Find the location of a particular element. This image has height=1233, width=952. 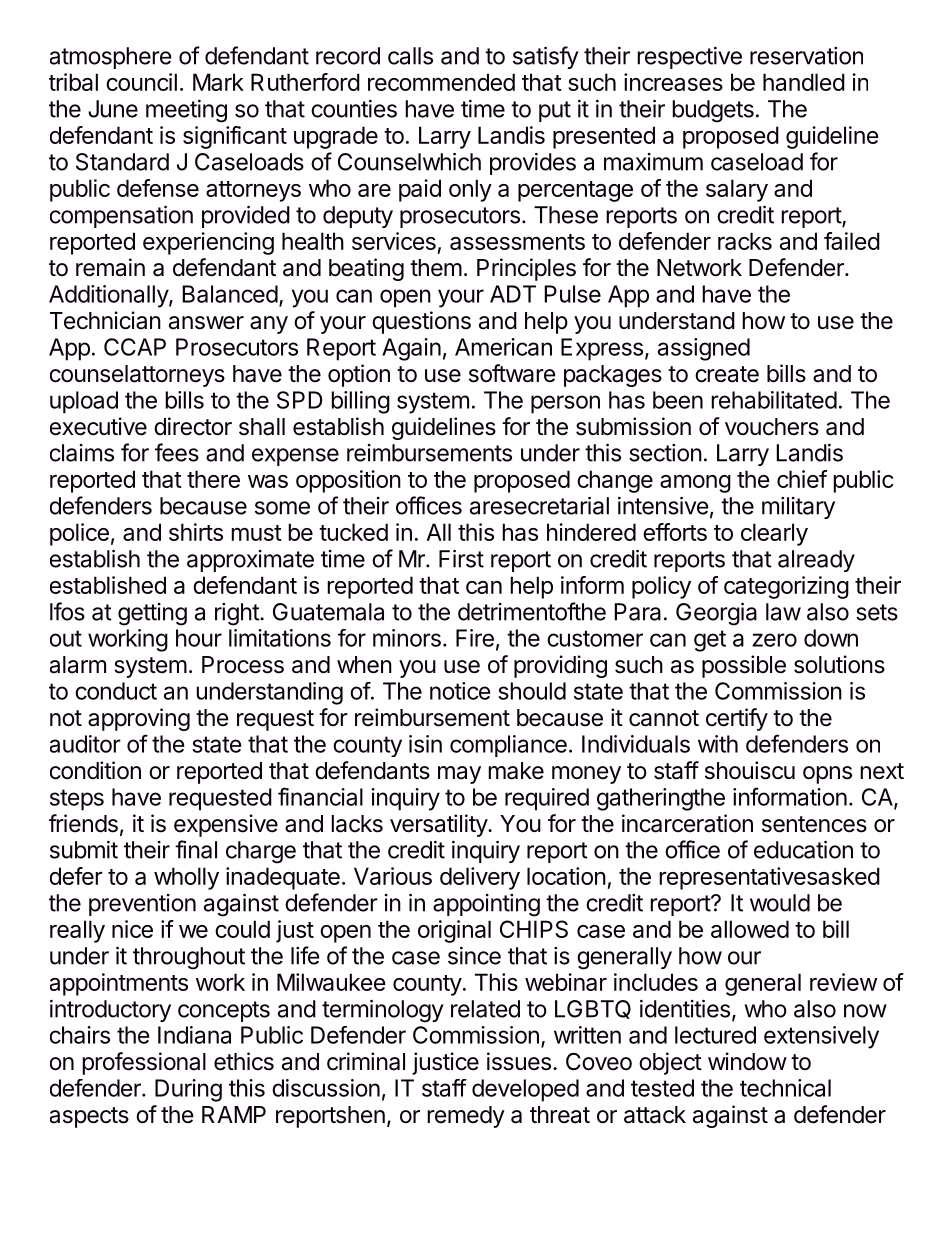

First is located at coordinates (461, 558).
